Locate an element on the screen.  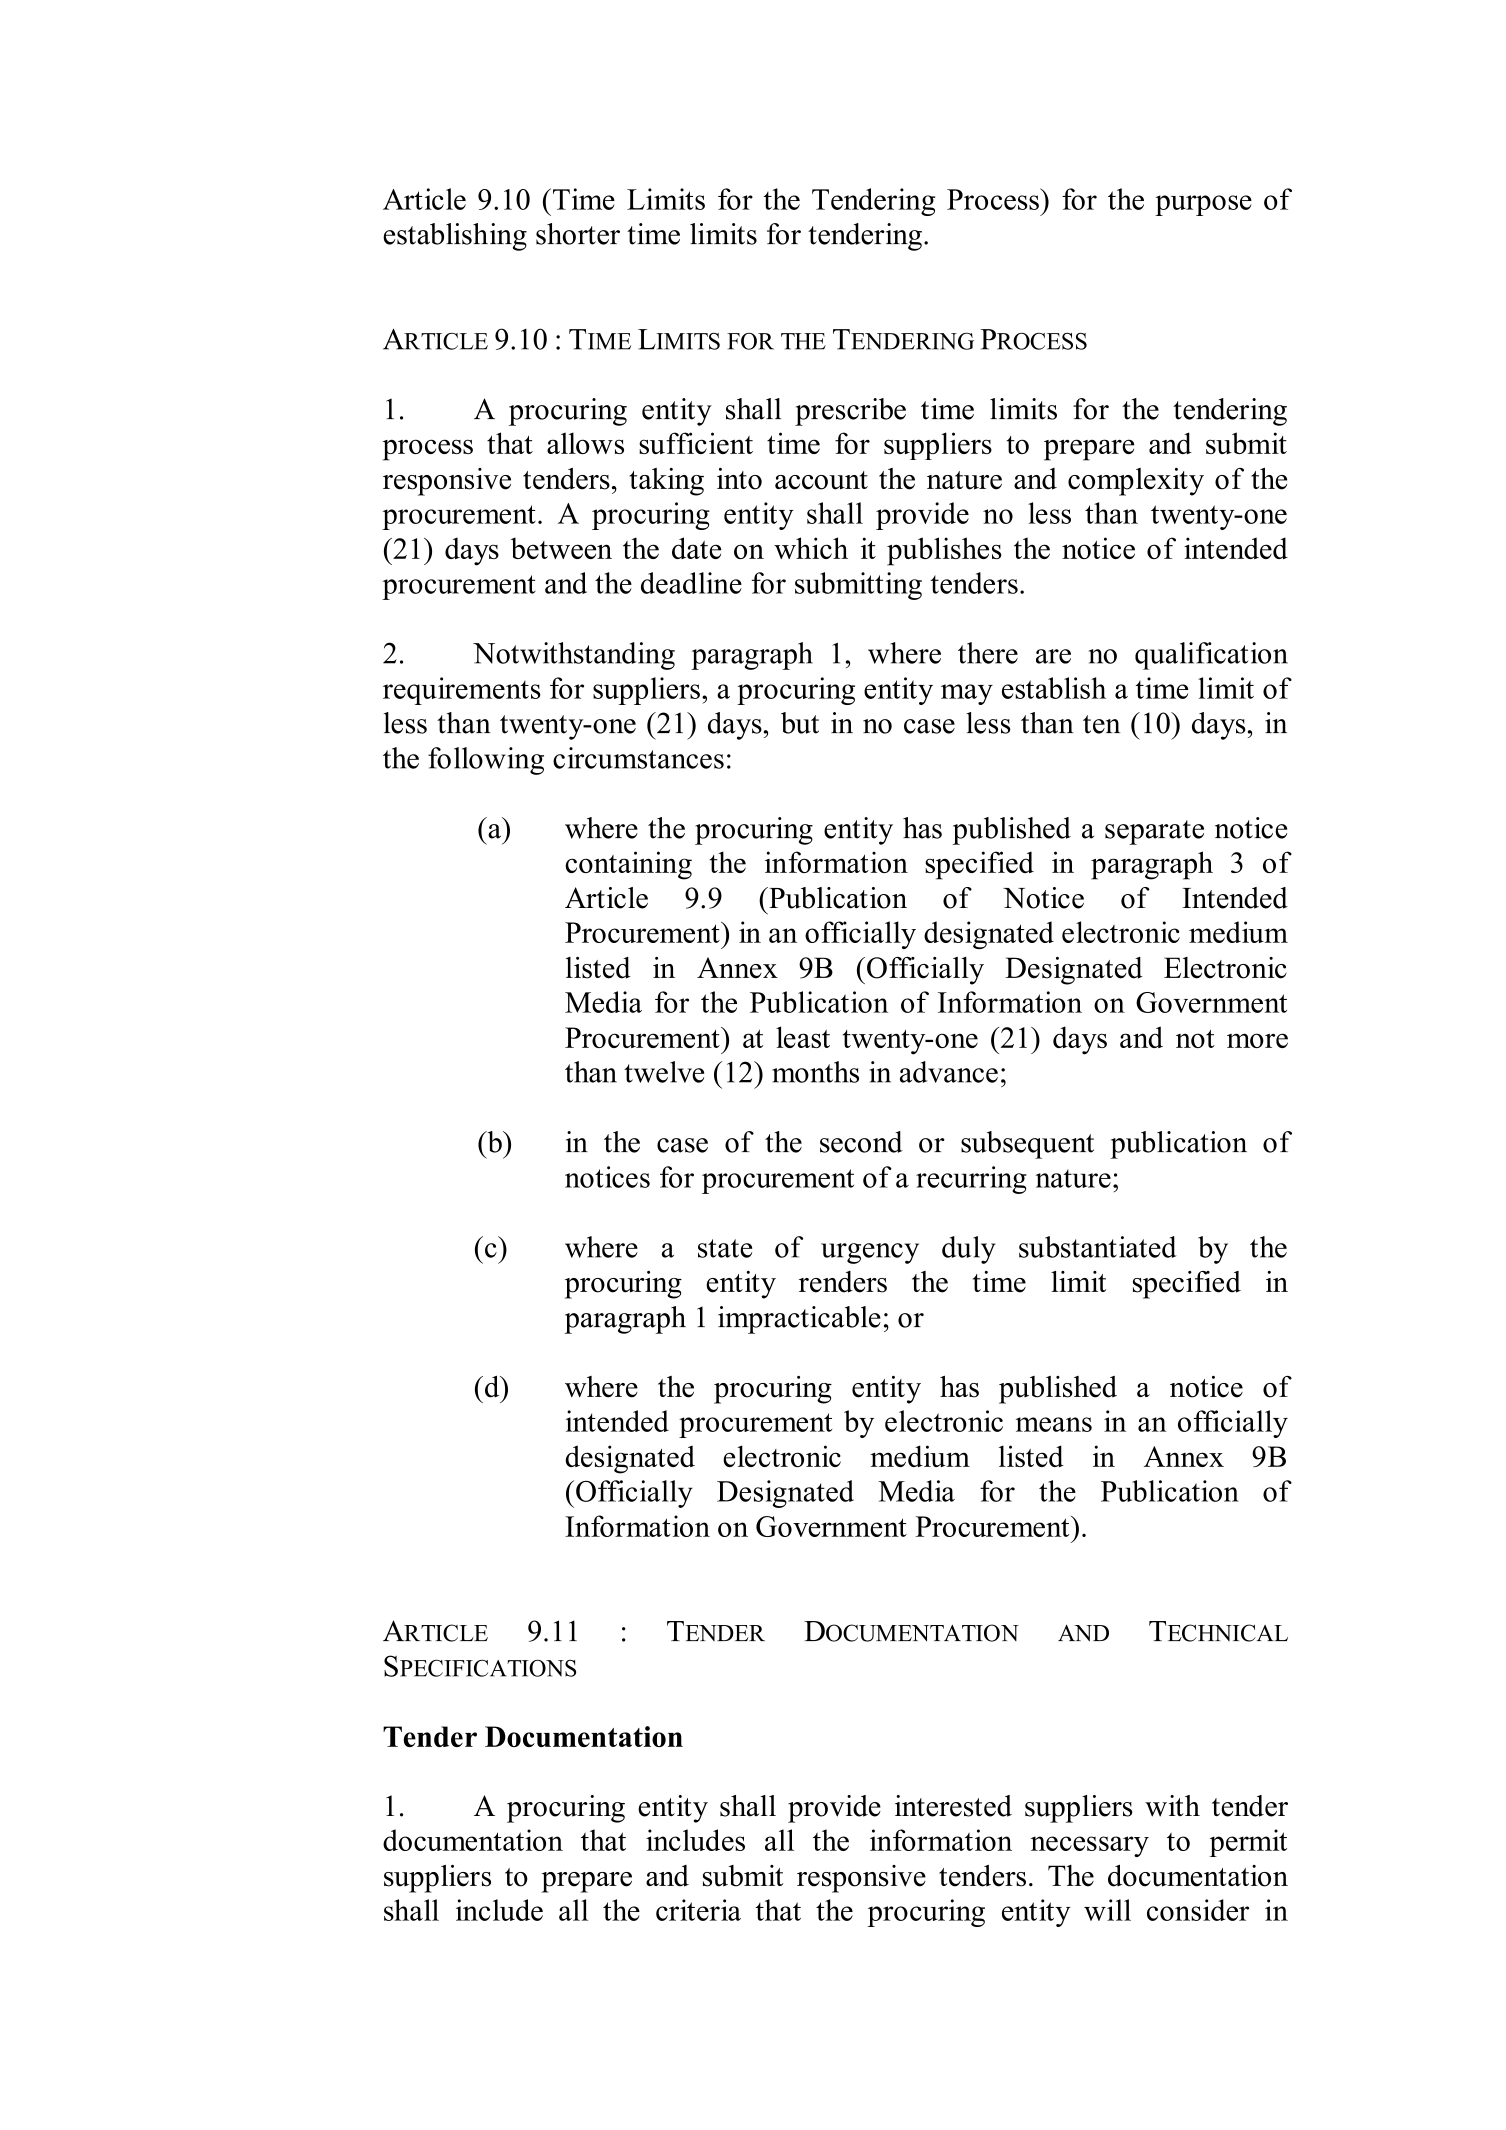
consider is located at coordinates (1198, 1910).
